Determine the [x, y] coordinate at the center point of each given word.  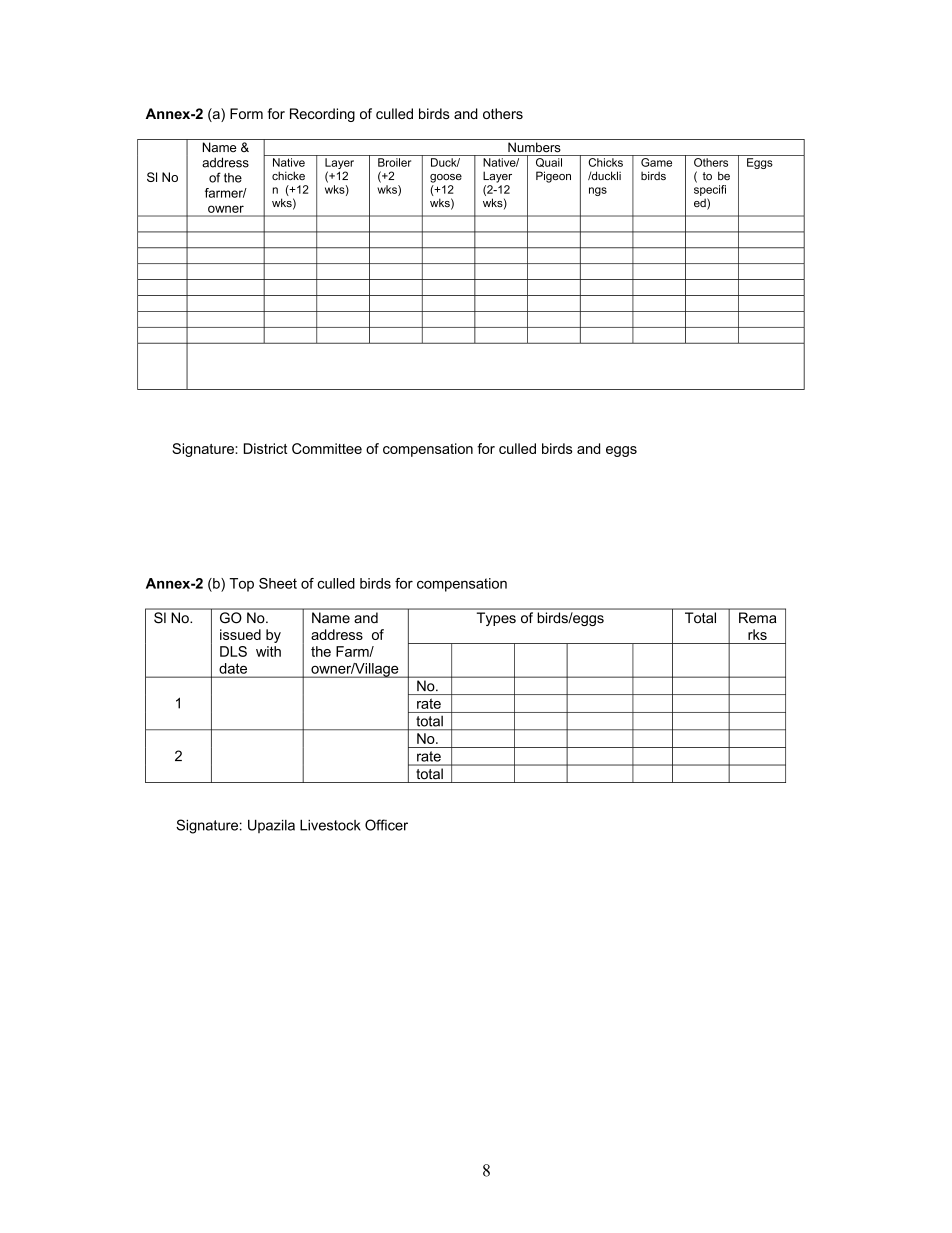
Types [496, 619]
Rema [757, 617]
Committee [327, 448]
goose [446, 178]
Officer [386, 825]
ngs [598, 191]
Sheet [278, 583]
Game [656, 162]
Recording [322, 115]
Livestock [330, 825]
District [265, 448]
